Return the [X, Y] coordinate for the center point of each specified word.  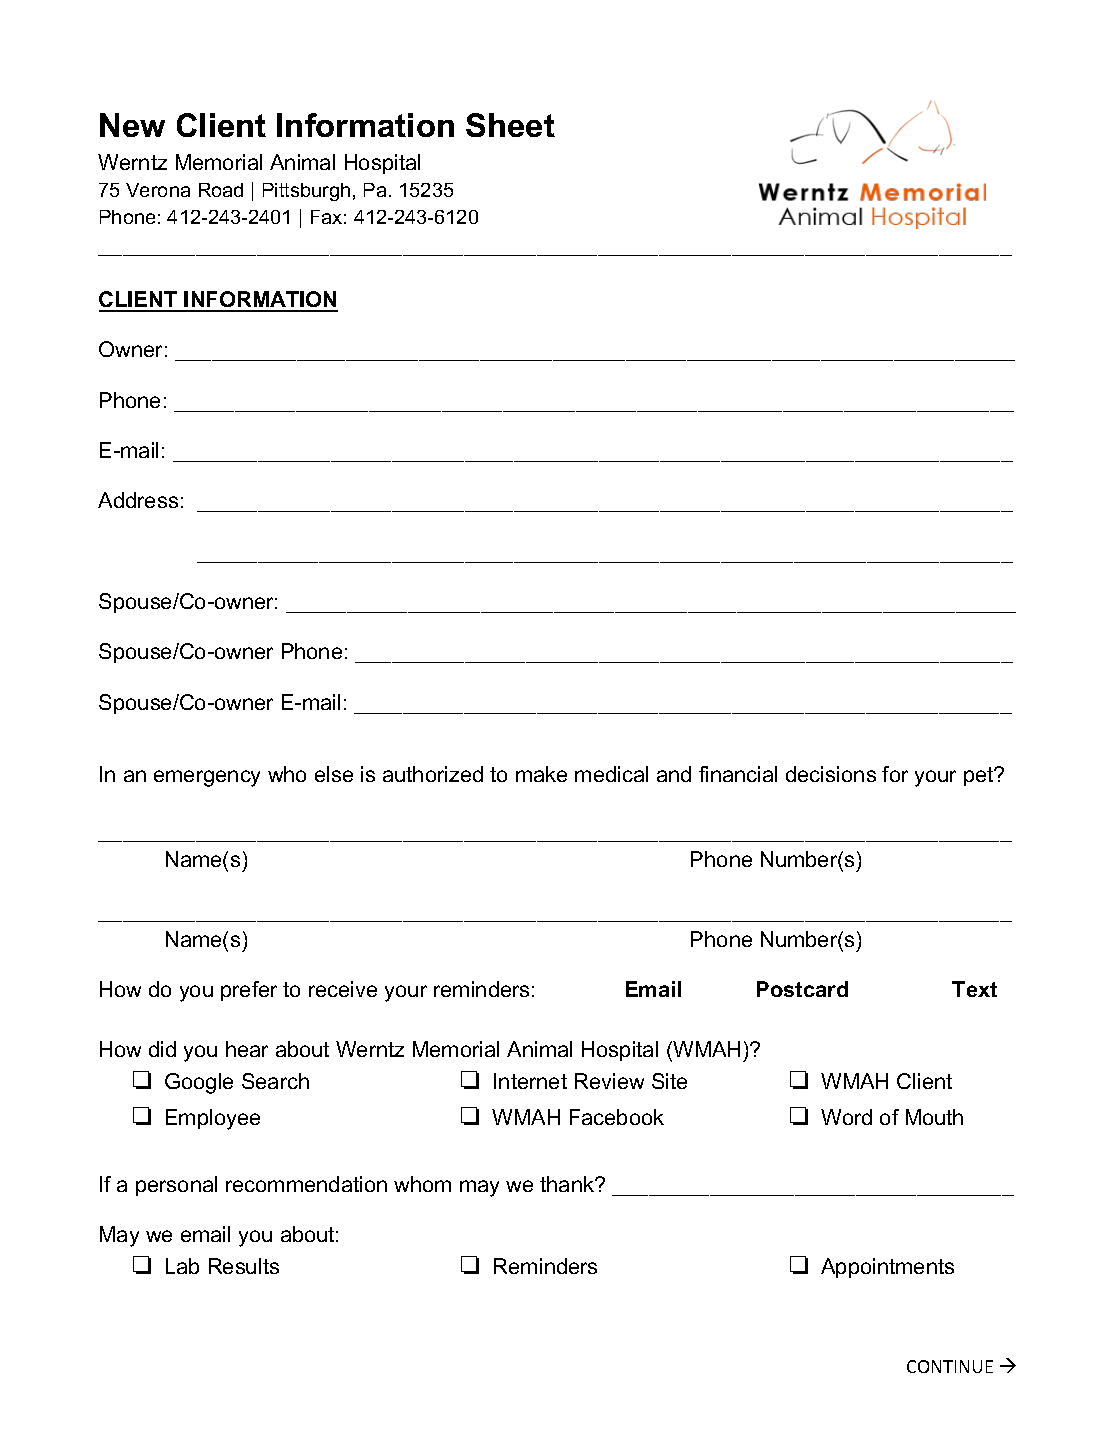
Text [974, 989]
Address [138, 500]
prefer [249, 991]
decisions [831, 774]
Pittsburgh [306, 192]
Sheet [510, 125]
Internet [530, 1081]
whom [422, 1184]
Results [244, 1266]
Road [221, 190]
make [541, 774]
